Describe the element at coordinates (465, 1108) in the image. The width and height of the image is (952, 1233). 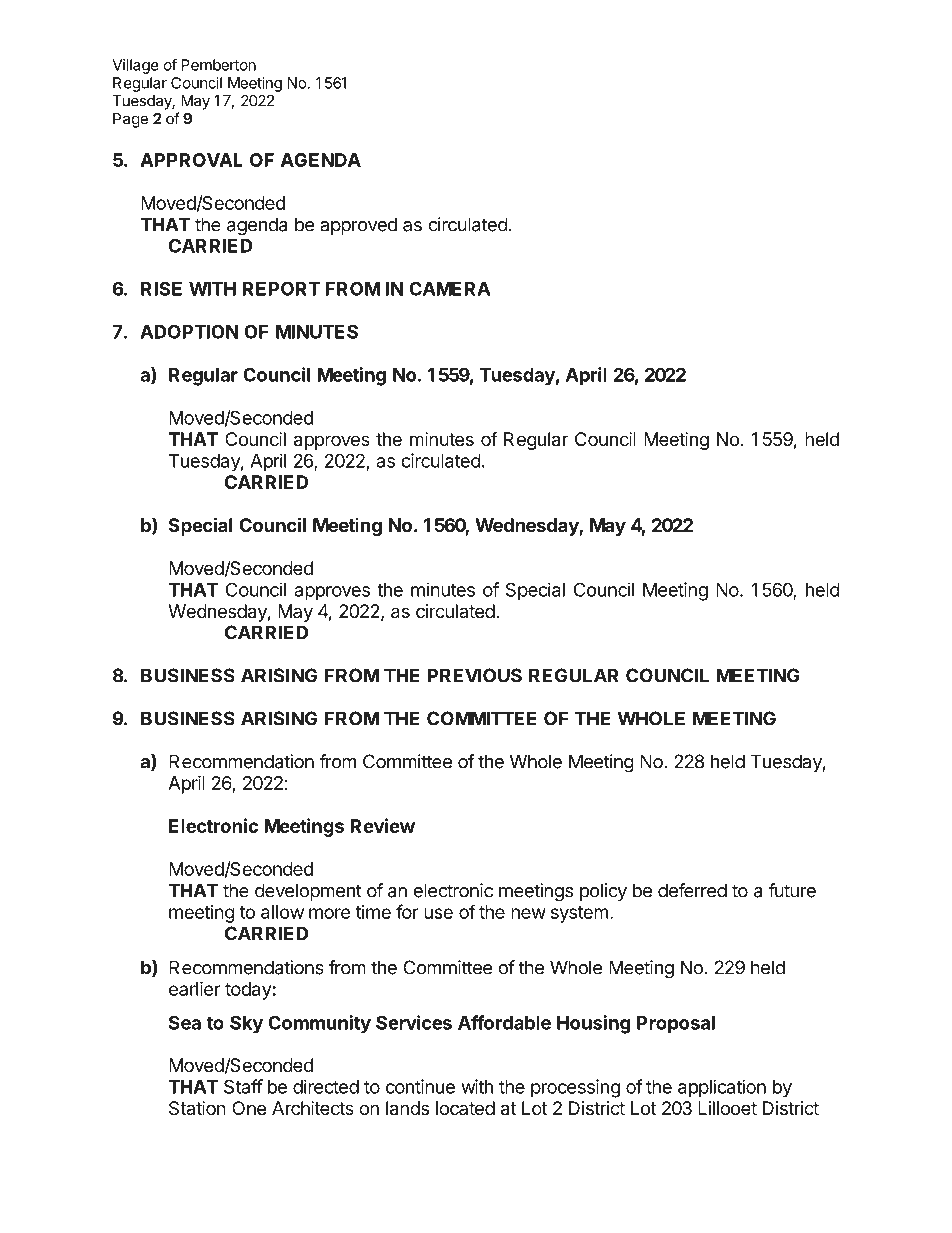
I see `located` at that location.
